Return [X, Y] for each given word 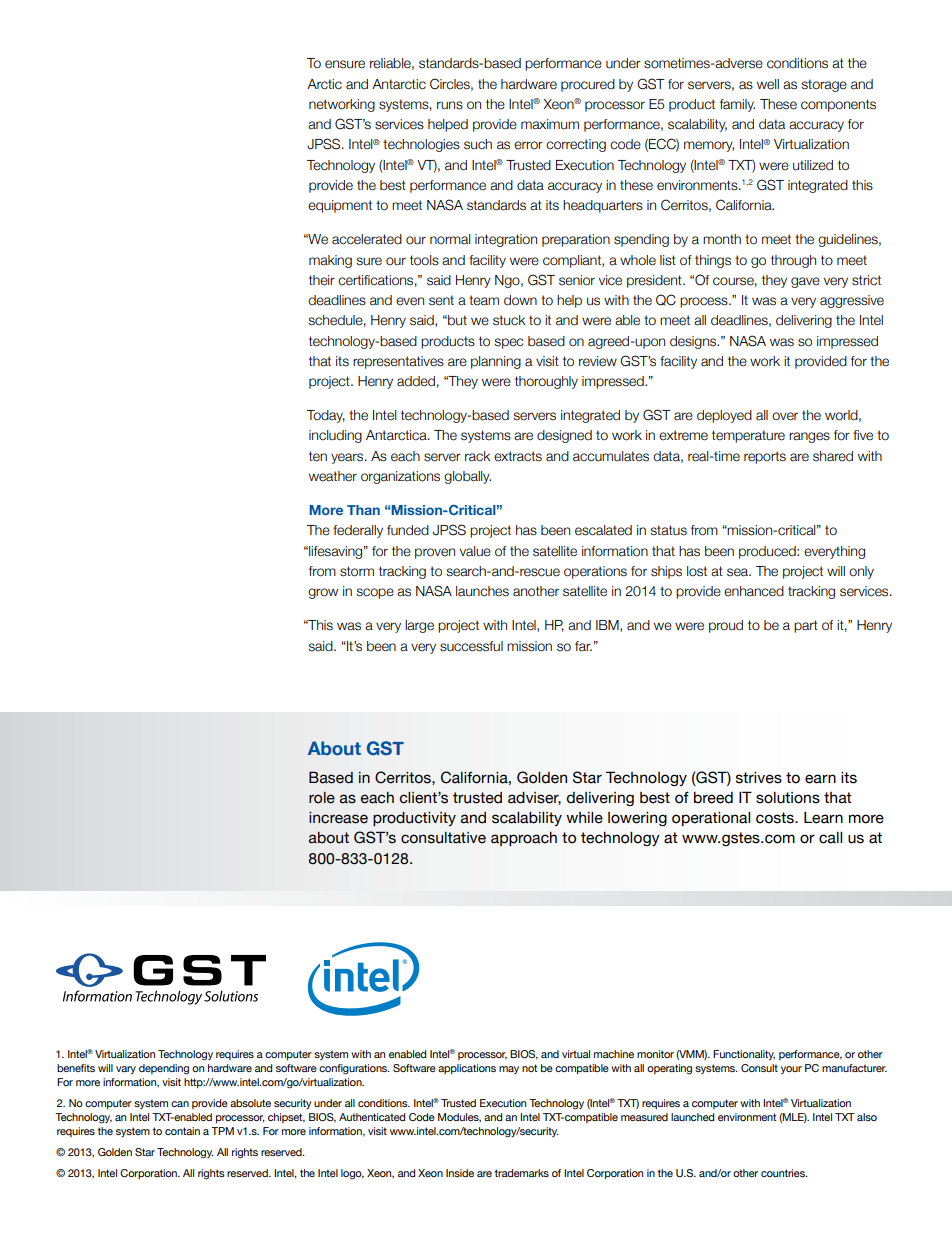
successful [471, 646]
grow [323, 593]
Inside [460, 1173]
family [737, 105]
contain [182, 1131]
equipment [340, 206]
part [806, 626]
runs [450, 105]
